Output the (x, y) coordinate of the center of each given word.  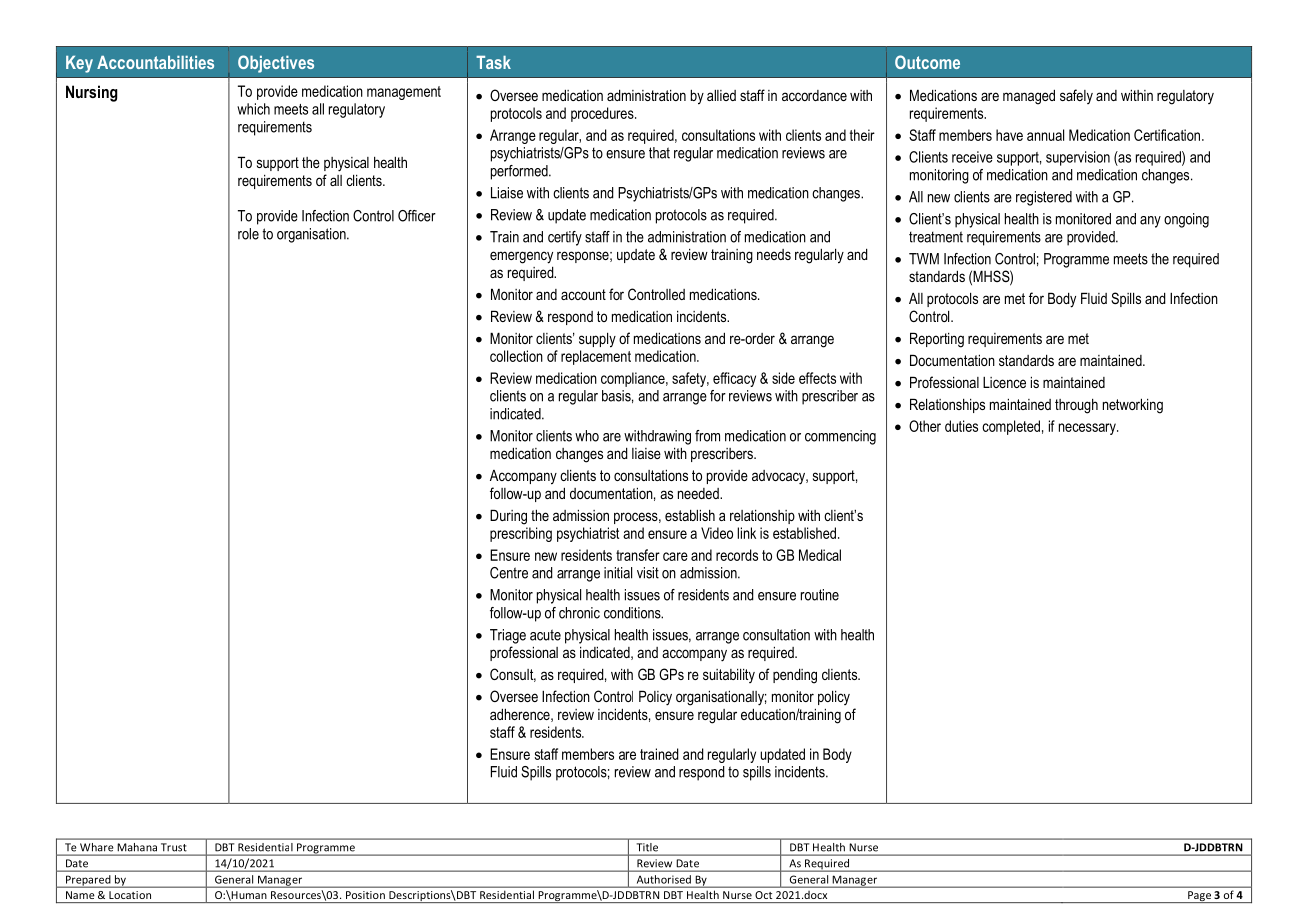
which (253, 109)
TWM (924, 259)
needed (699, 493)
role (248, 234)
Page (1199, 897)
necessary (1088, 429)
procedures (603, 114)
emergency (521, 257)
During (508, 517)
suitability (729, 675)
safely (1076, 96)
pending (795, 676)
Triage (508, 636)
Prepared (88, 881)
